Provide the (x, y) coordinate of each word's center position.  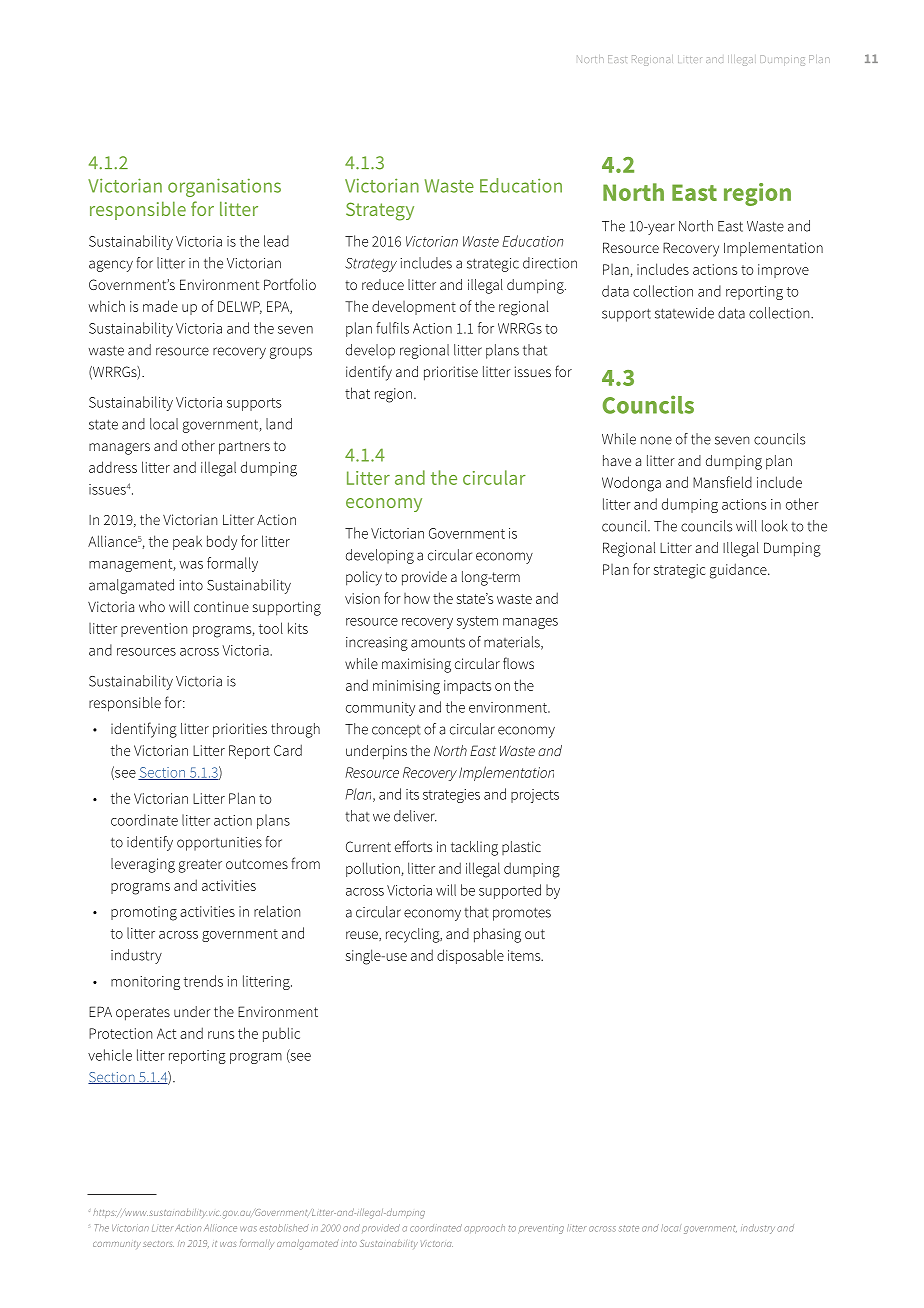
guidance (739, 571)
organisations (224, 187)
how (417, 598)
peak (187, 543)
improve (783, 271)
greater (200, 866)
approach (484, 1229)
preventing (541, 1229)
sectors (158, 1244)
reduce (383, 284)
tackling (474, 848)
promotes (522, 914)
